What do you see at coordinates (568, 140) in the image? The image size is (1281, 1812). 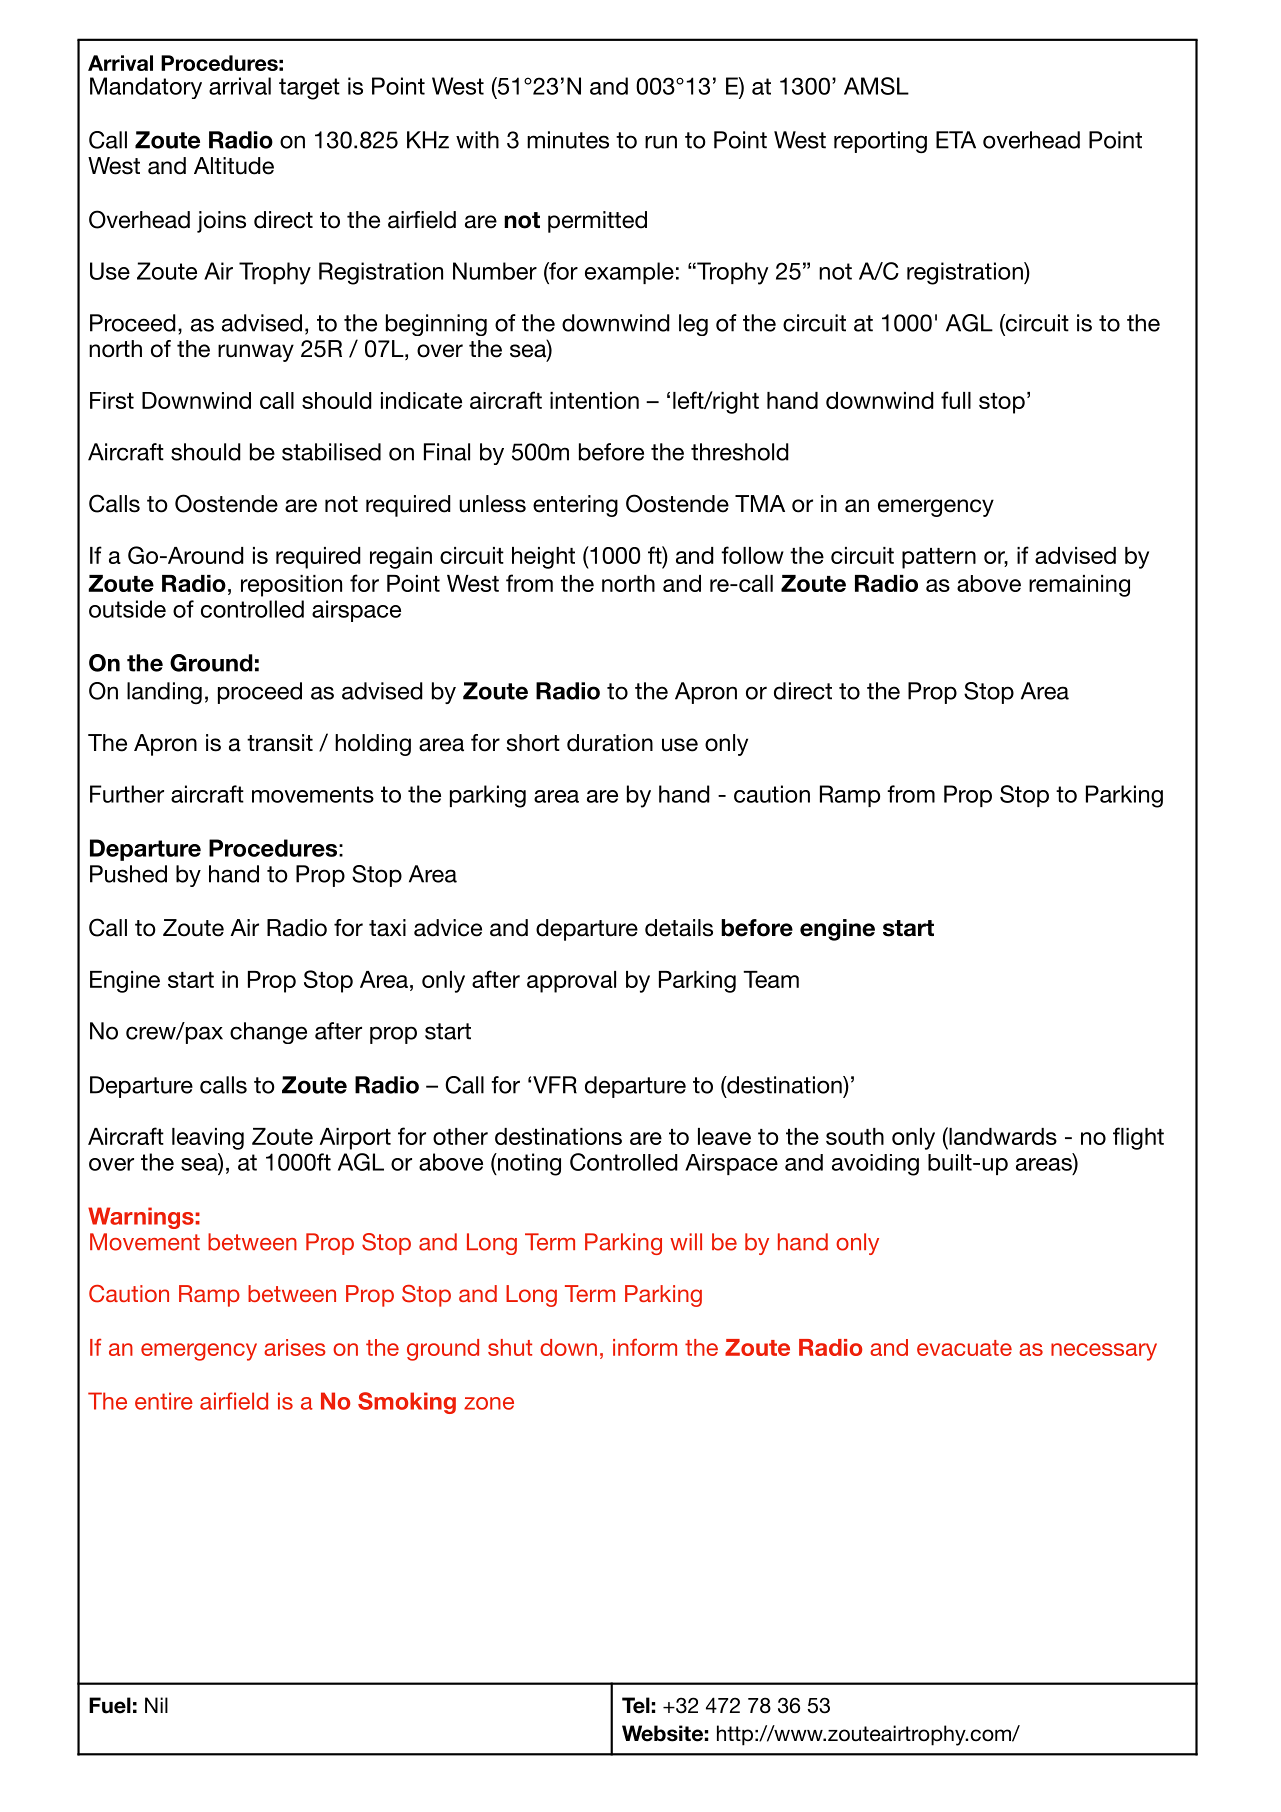 I see `minutes` at bounding box center [568, 140].
